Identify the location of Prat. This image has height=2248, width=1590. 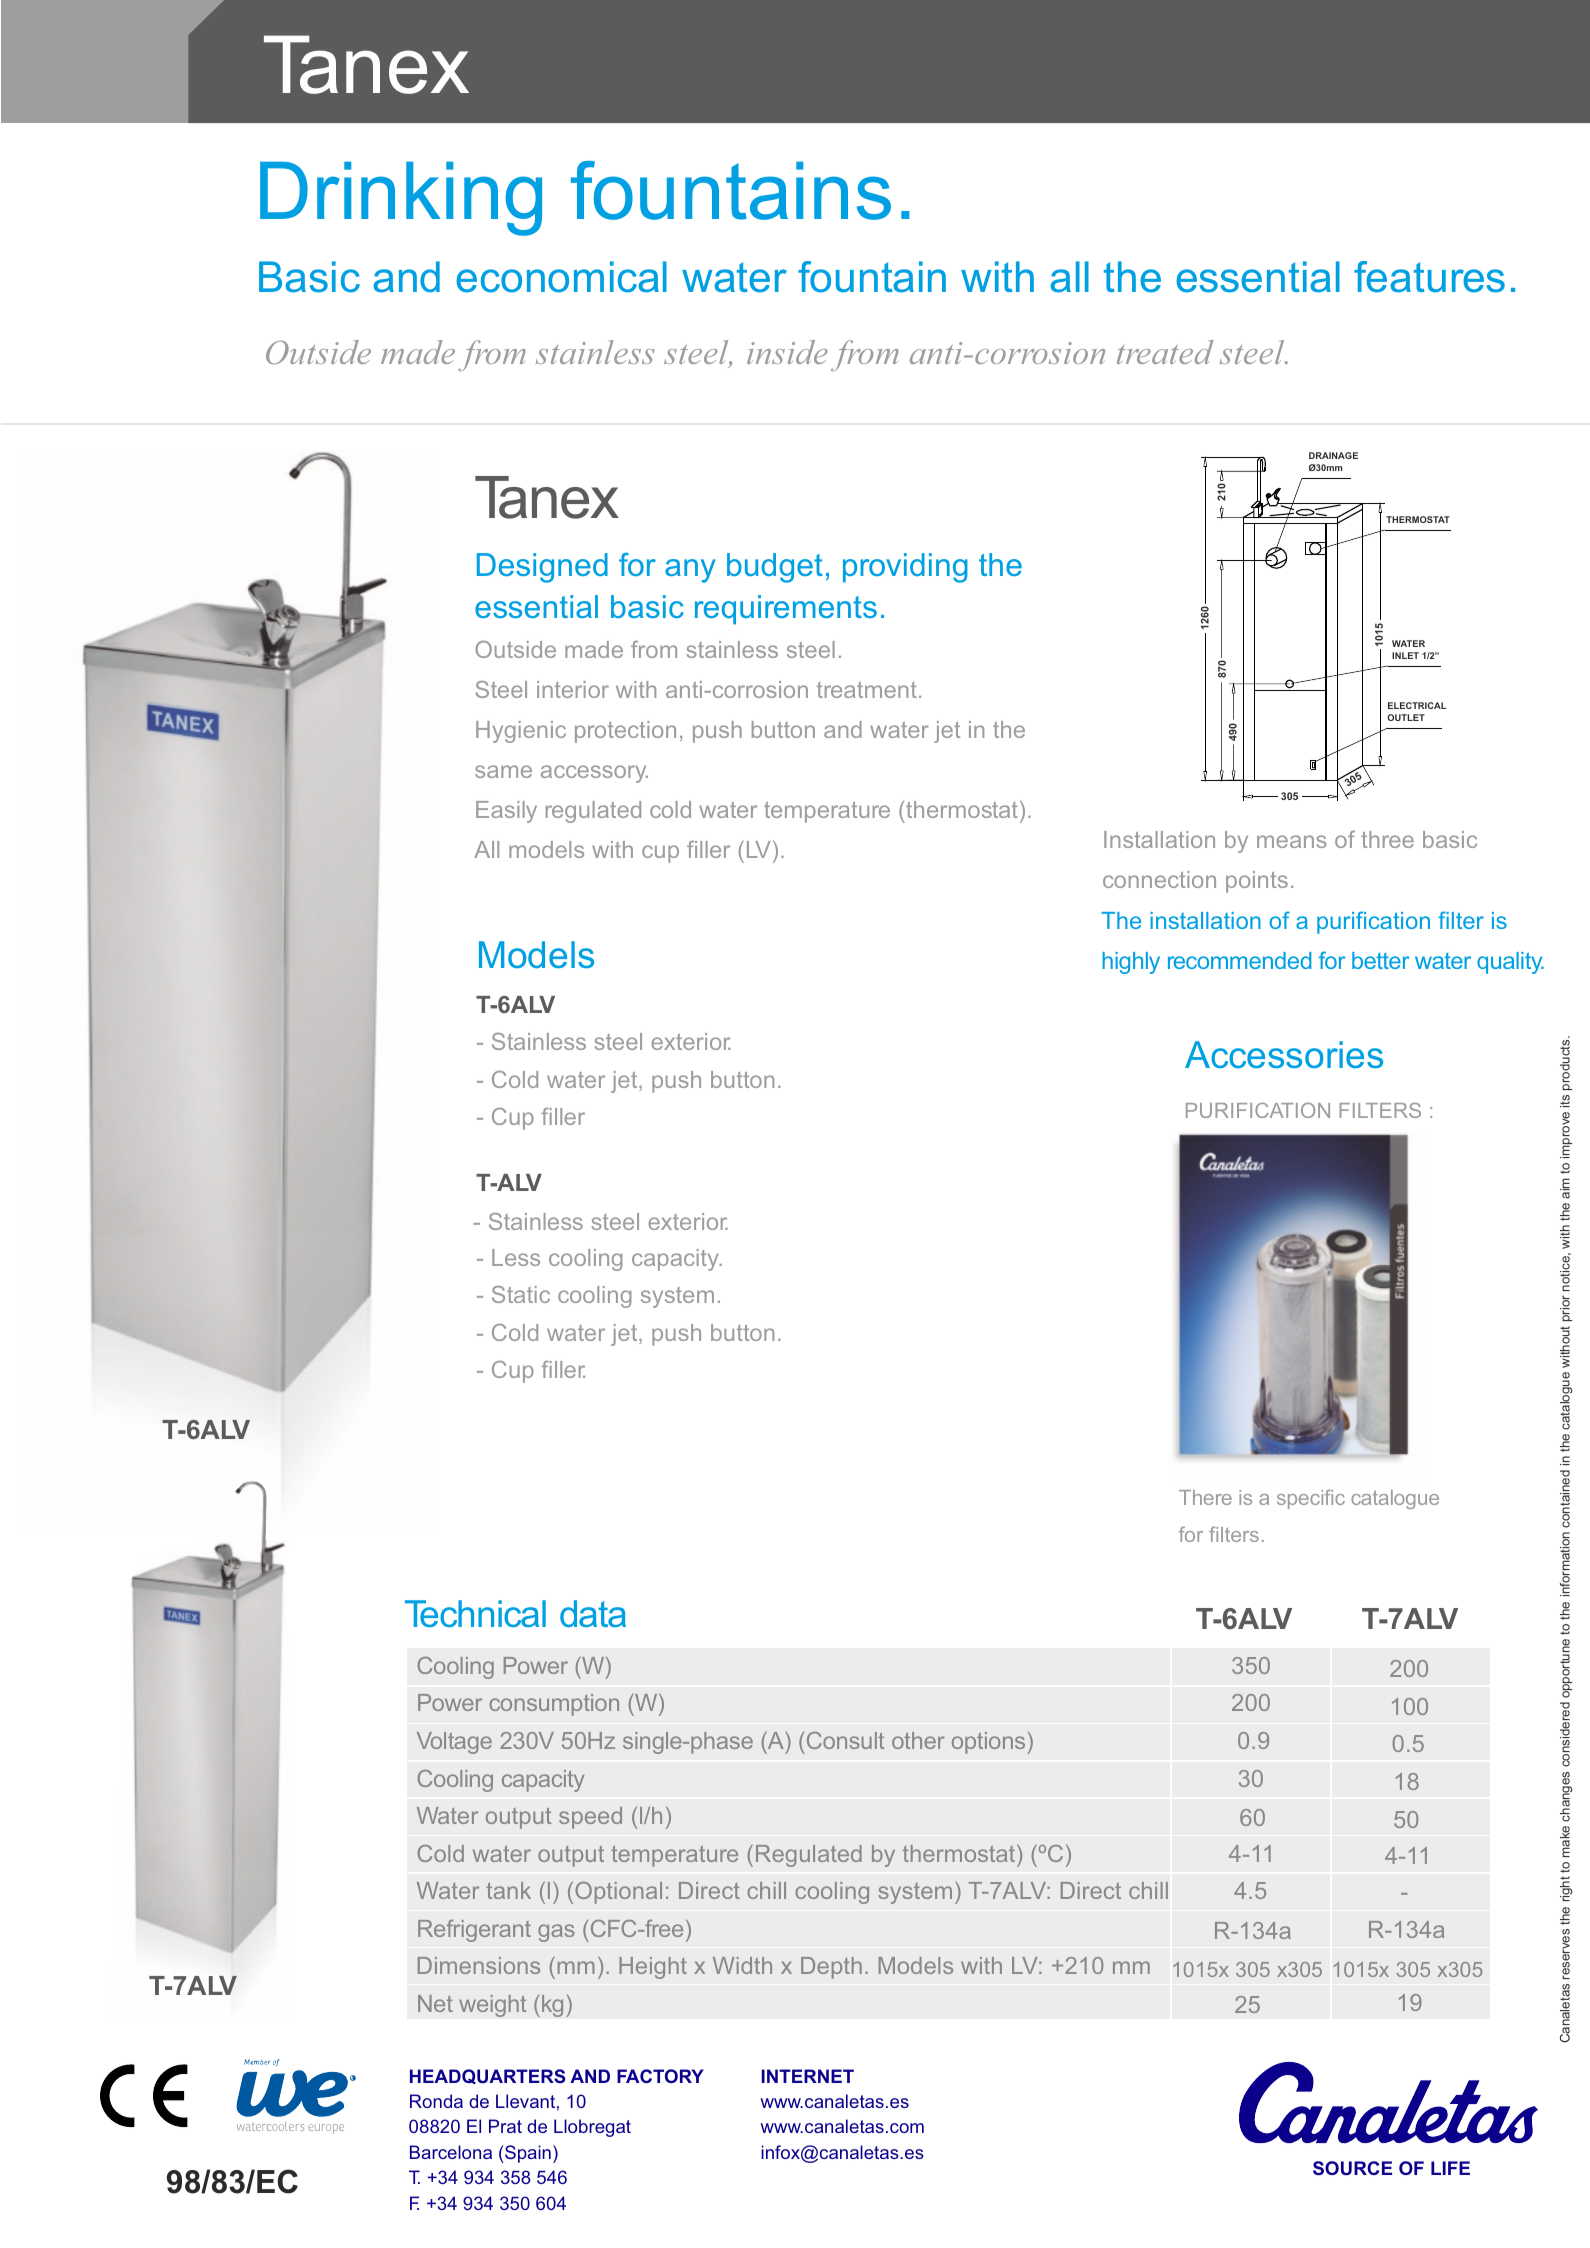
(505, 2126).
